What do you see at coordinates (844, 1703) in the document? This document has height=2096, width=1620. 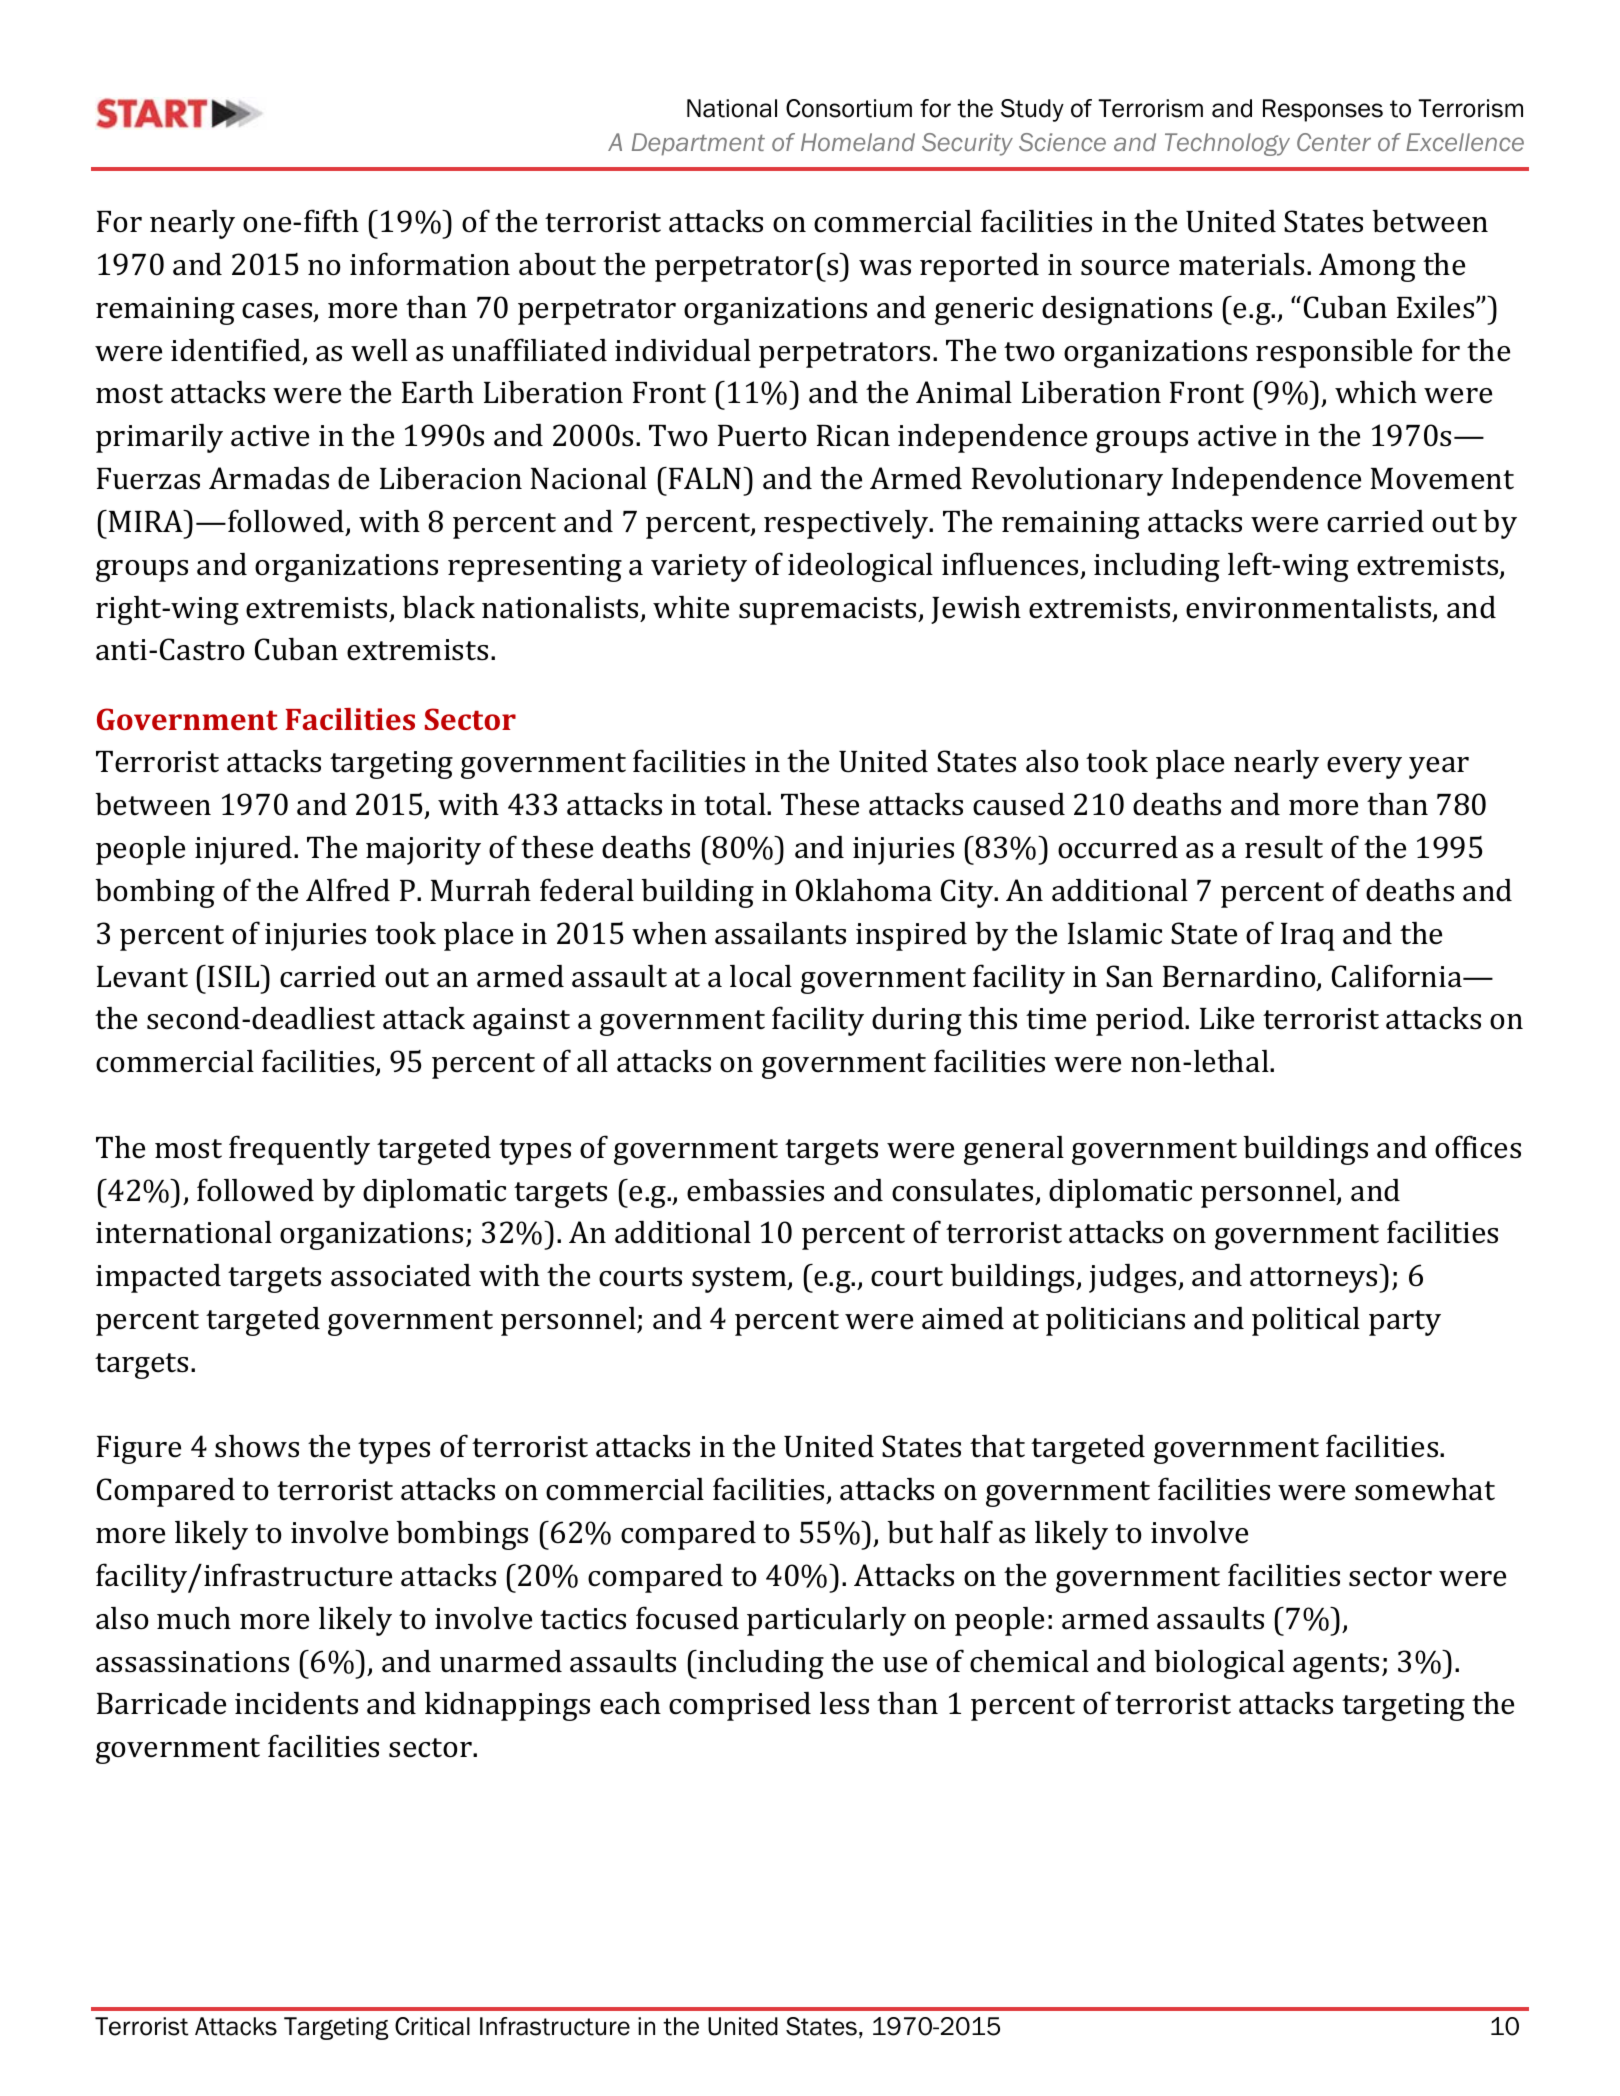 I see `less` at bounding box center [844, 1703].
